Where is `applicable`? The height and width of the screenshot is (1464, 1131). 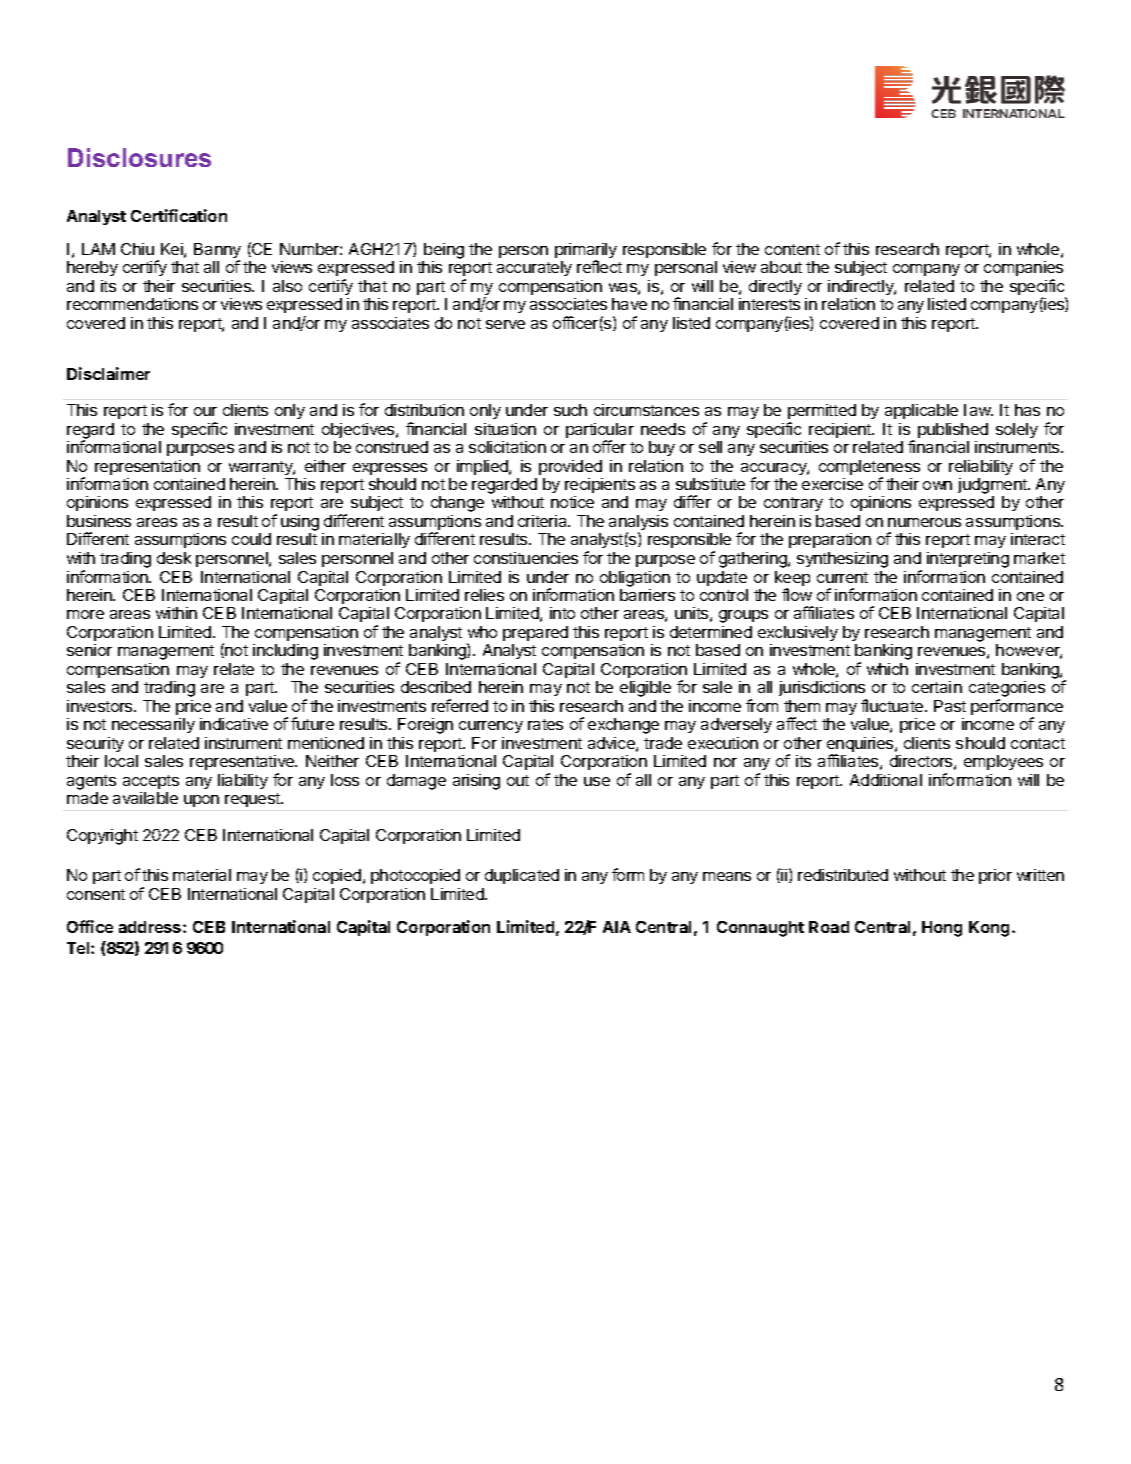 applicable is located at coordinates (921, 411).
